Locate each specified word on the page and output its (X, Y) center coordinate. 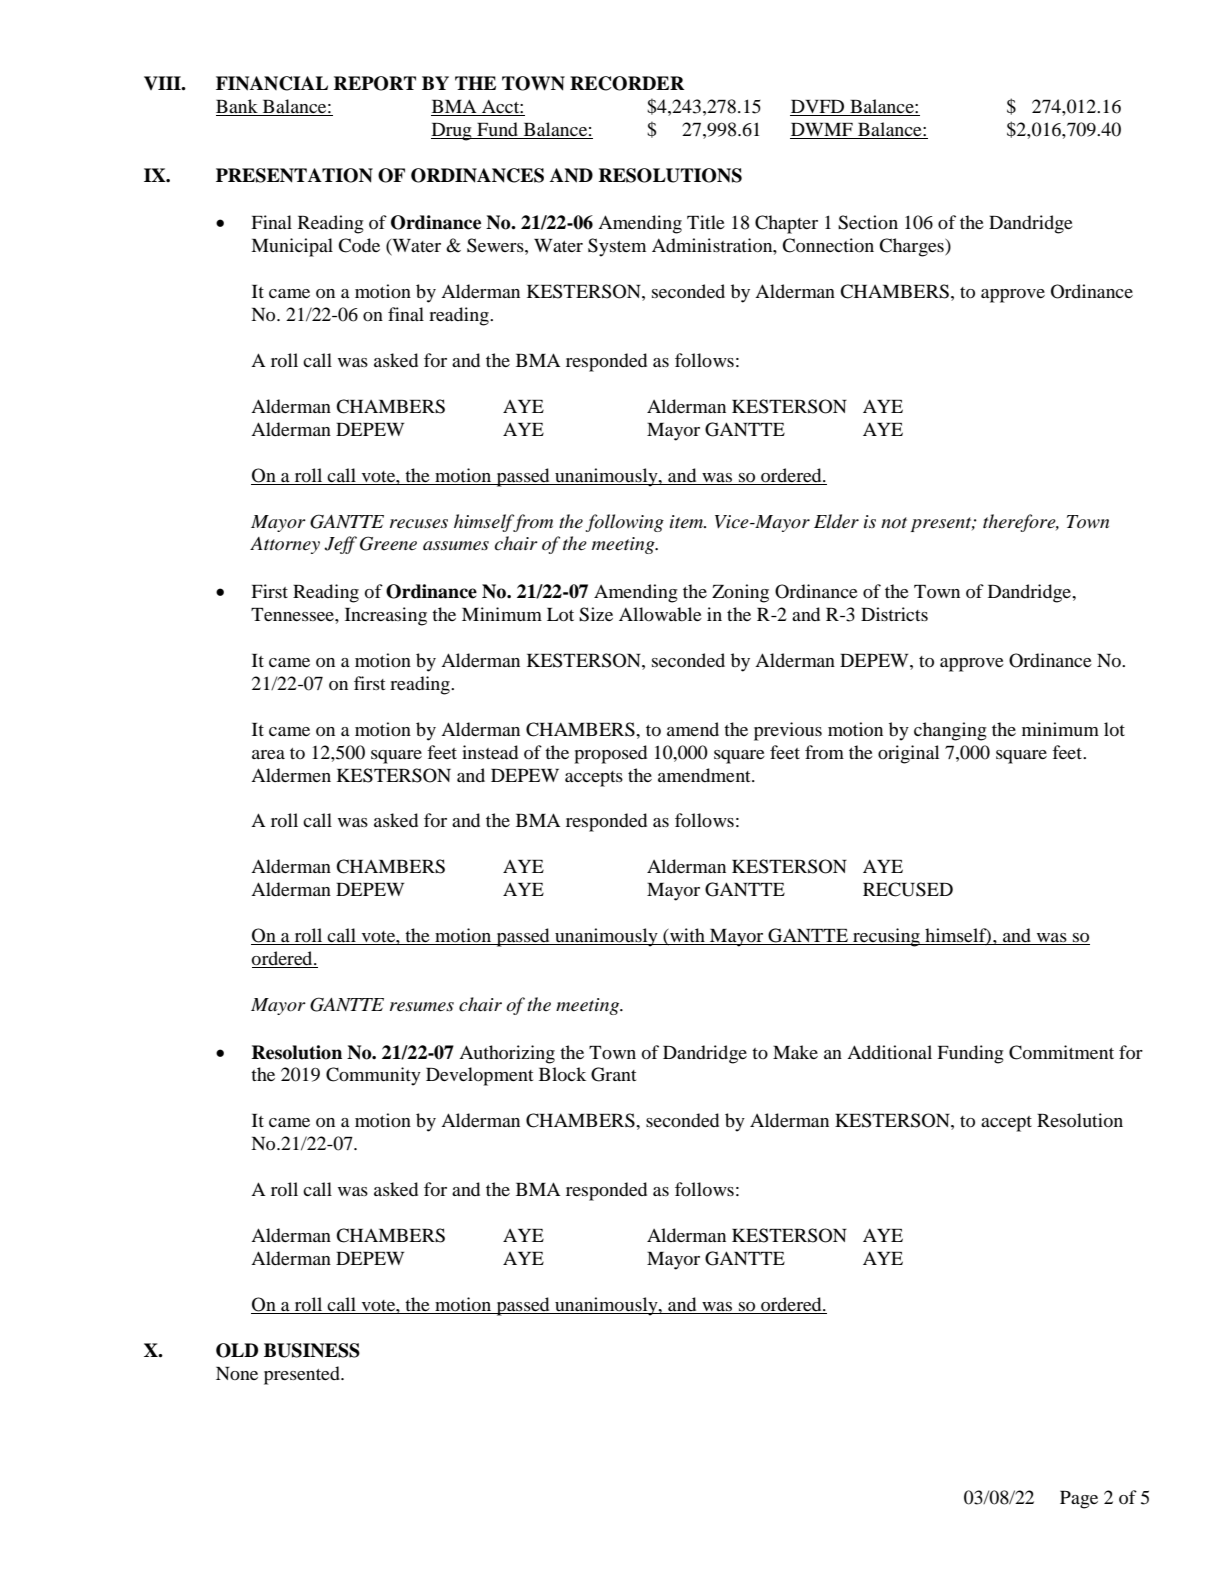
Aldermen (291, 775)
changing (950, 731)
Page (1079, 1500)
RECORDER (627, 83)
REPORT (375, 83)
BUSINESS (312, 1350)
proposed (610, 754)
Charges (912, 247)
